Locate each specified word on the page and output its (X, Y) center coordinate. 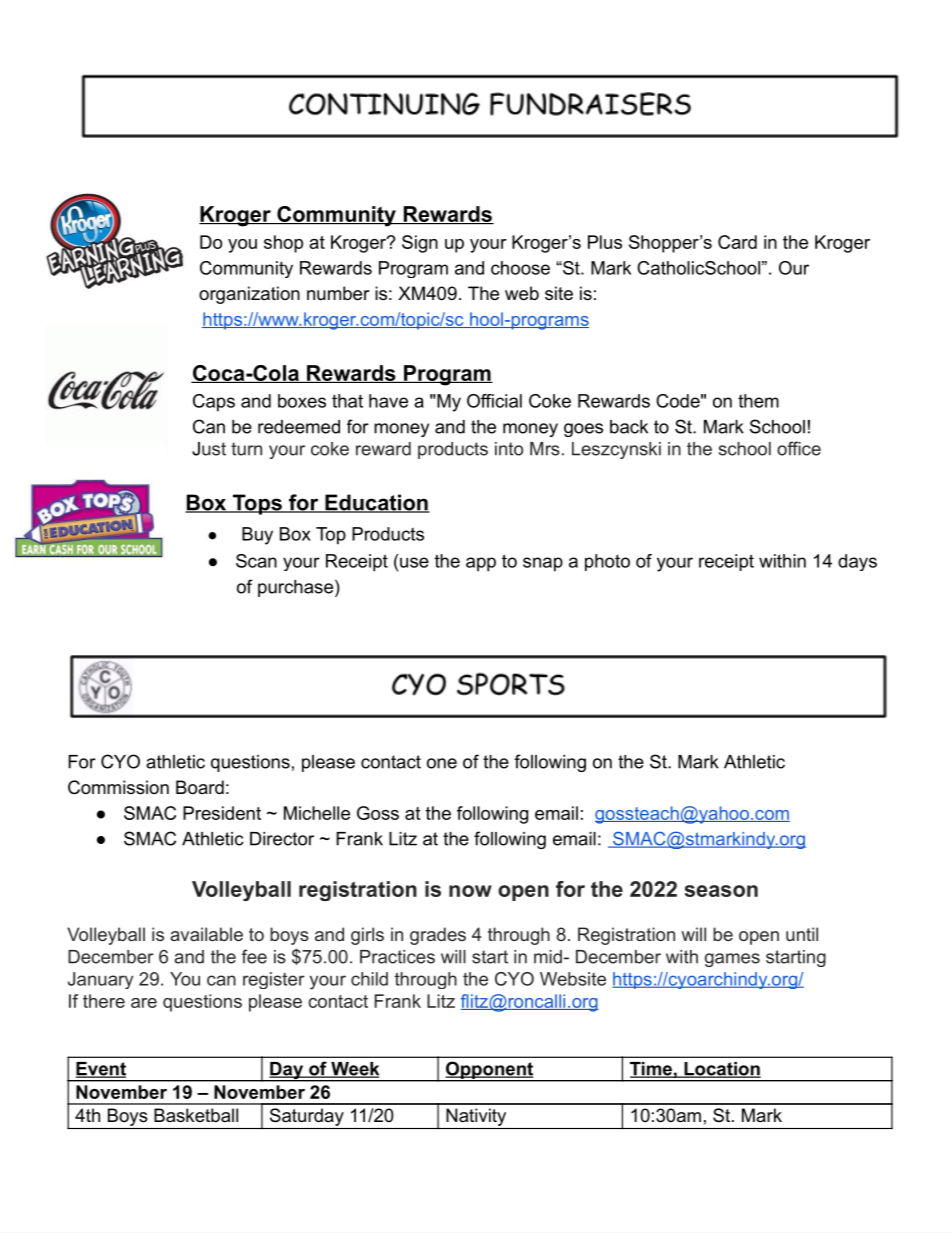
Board (200, 787)
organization (249, 295)
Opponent (489, 1071)
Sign (420, 244)
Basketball (196, 1115)
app (481, 564)
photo (607, 562)
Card (737, 242)
